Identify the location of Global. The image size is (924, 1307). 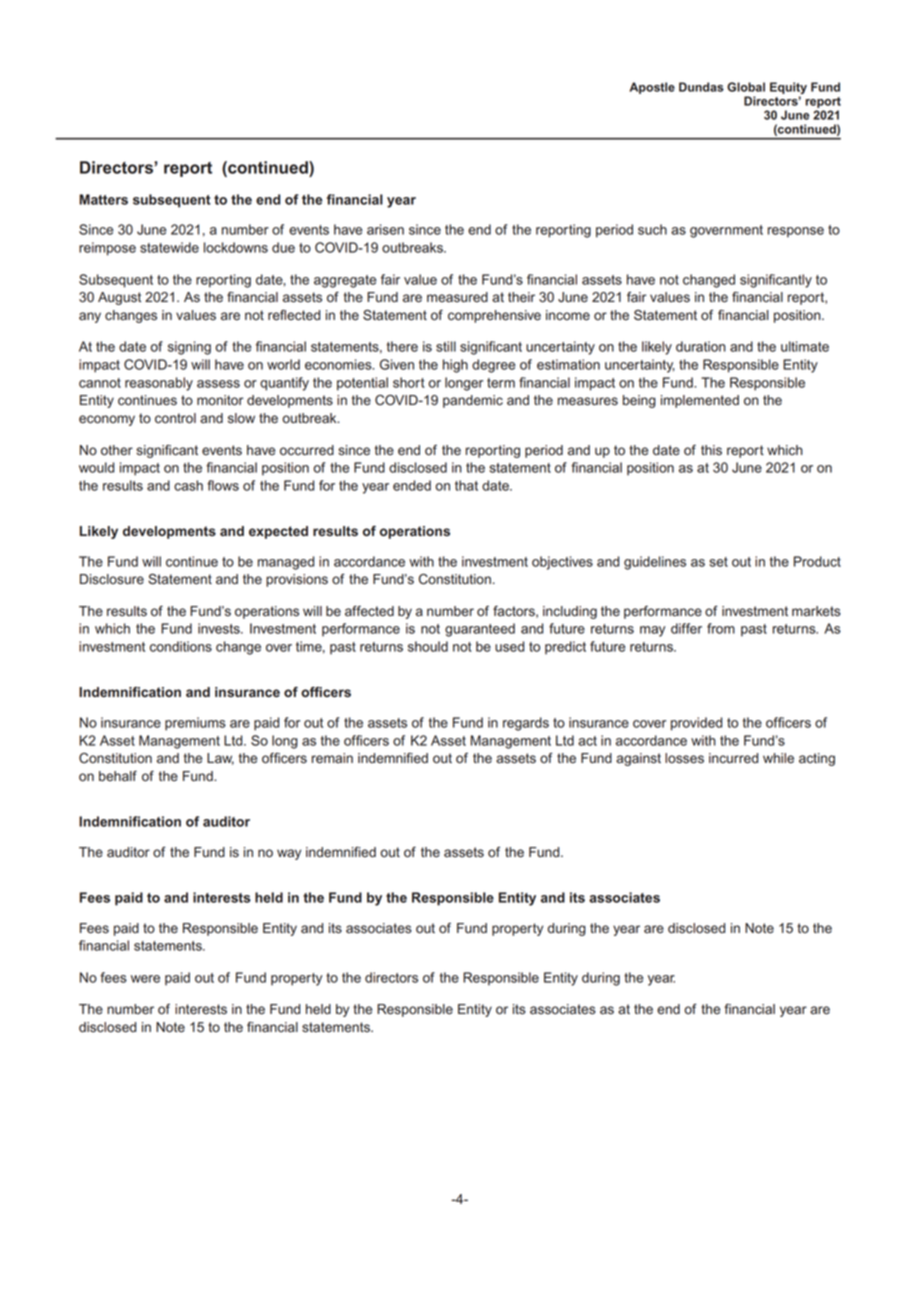
(746, 87).
